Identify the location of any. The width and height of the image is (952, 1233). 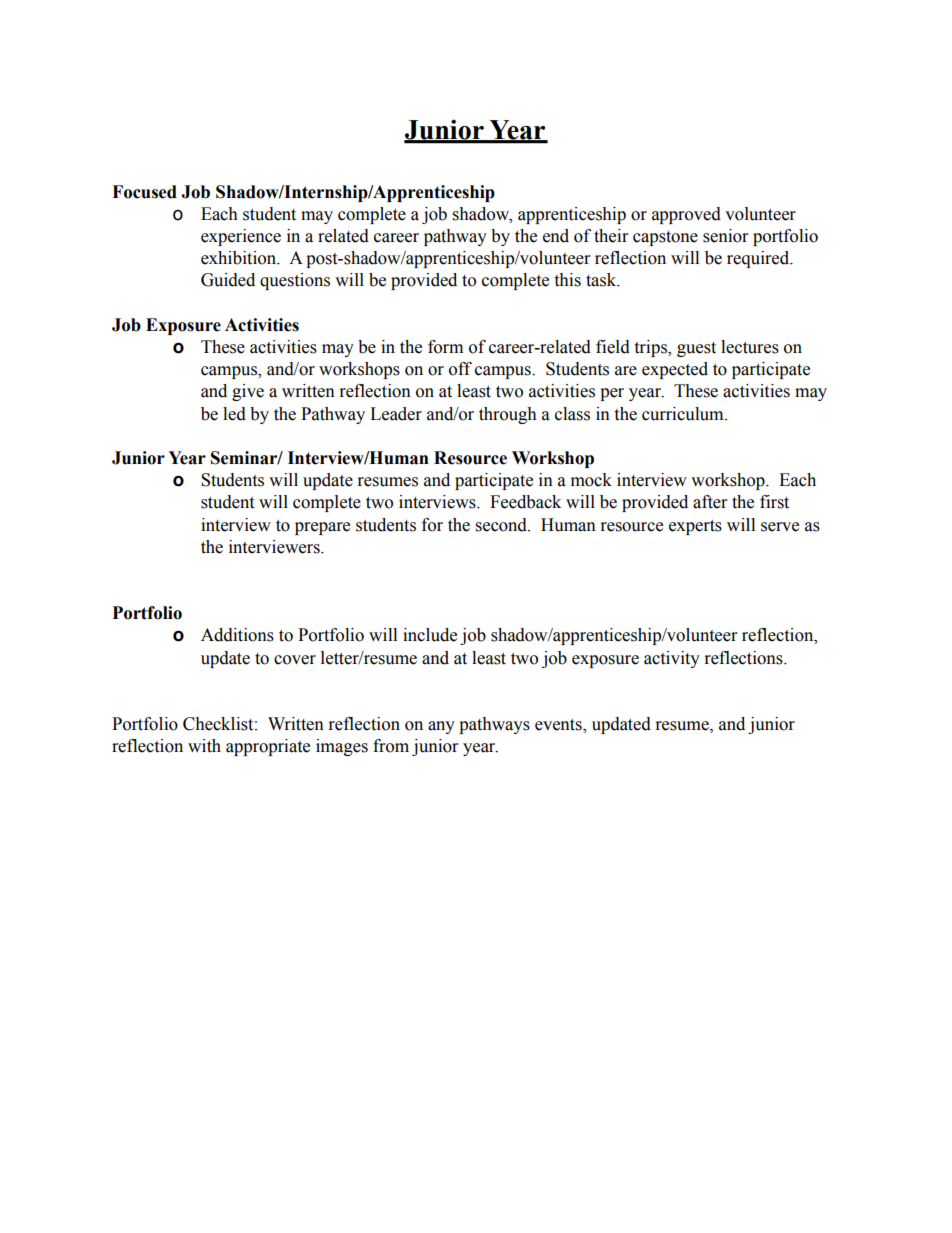
(441, 727).
